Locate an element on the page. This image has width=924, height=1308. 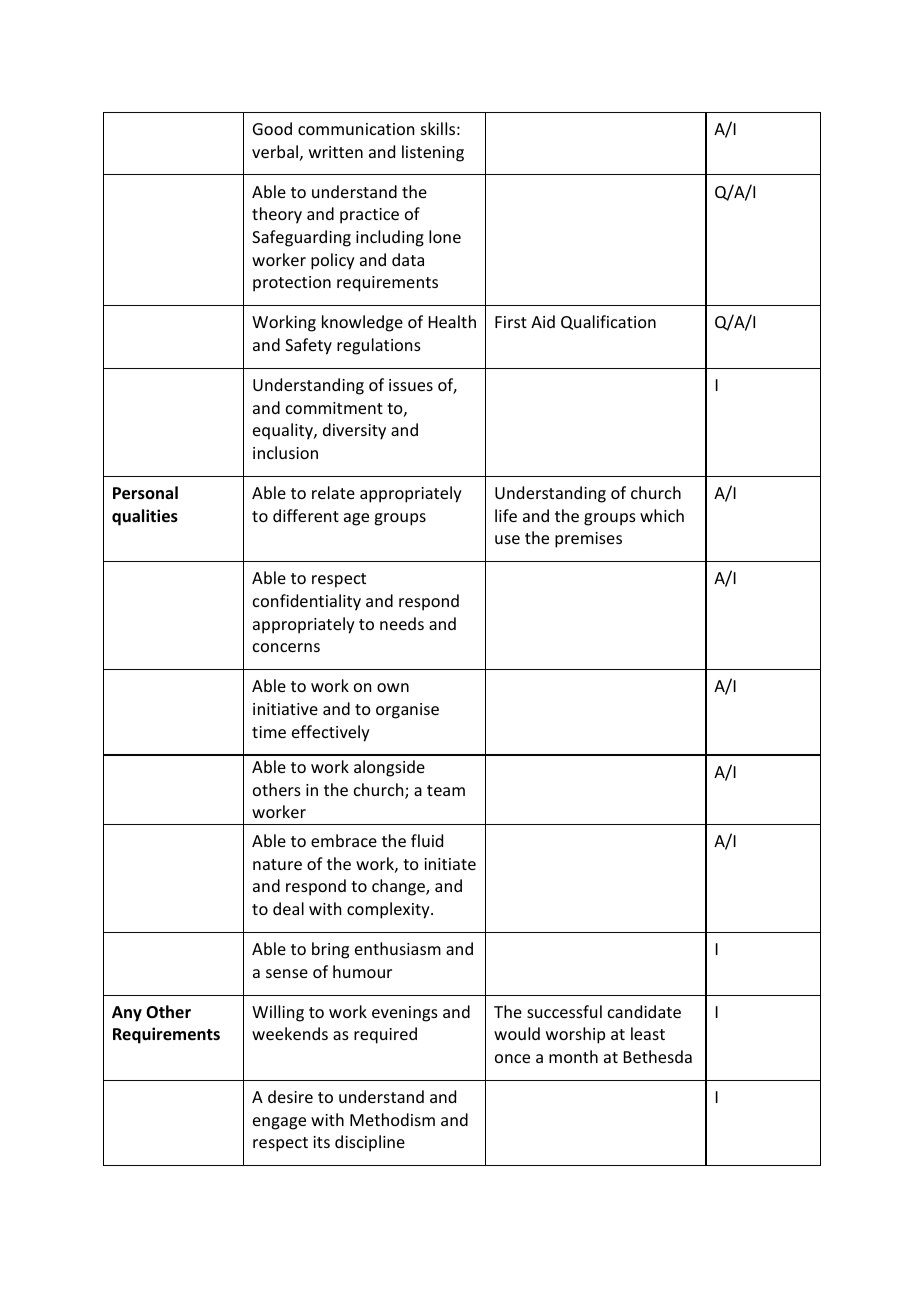
engage is located at coordinates (279, 1123).
